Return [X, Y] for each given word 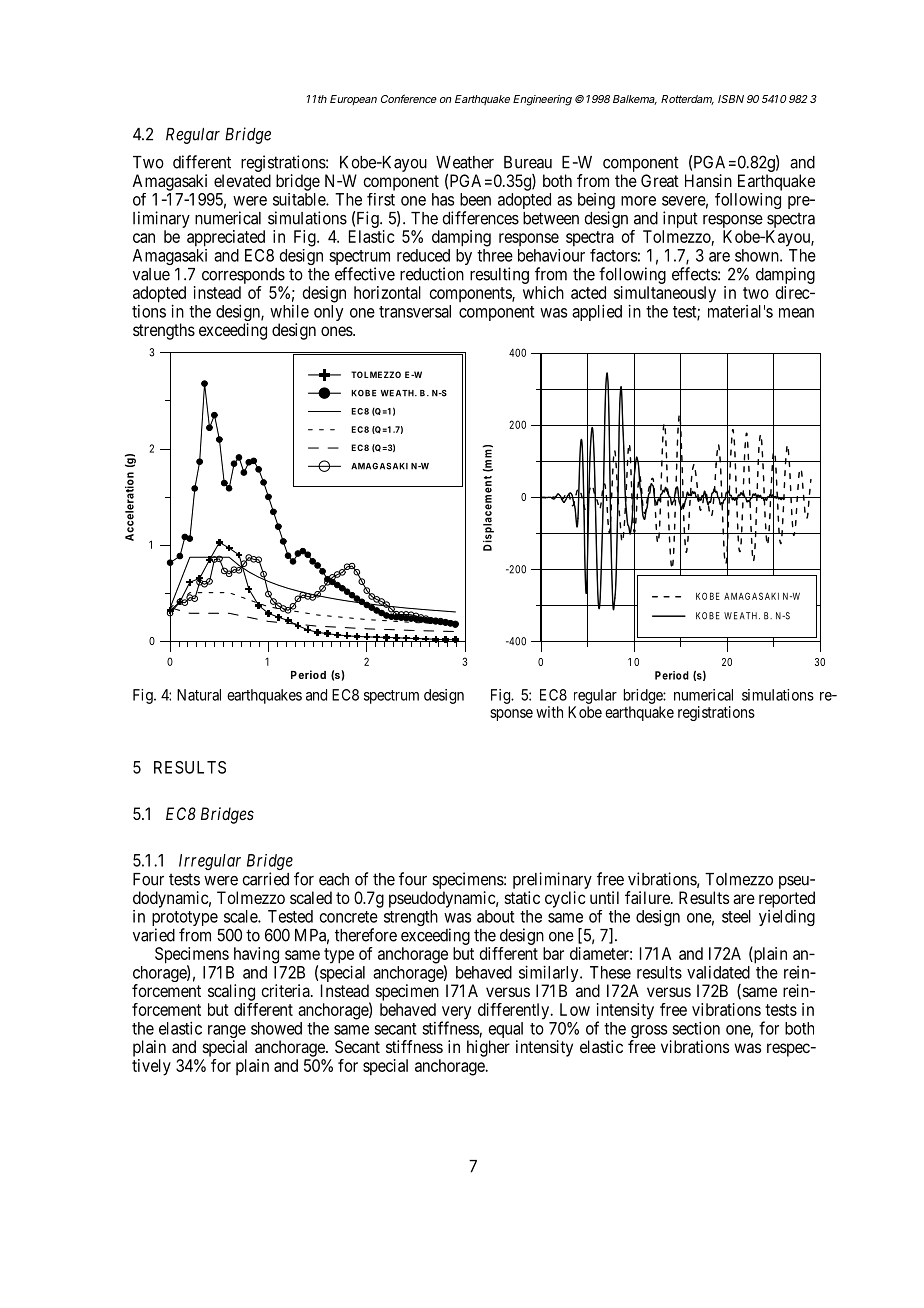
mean [796, 313]
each [334, 879]
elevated [242, 180]
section [696, 1028]
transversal [415, 311]
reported [787, 899]
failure [648, 897]
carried [265, 879]
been [475, 199]
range [227, 1033]
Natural [199, 695]
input [680, 219]
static [522, 897]
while [289, 311]
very [456, 1014]
